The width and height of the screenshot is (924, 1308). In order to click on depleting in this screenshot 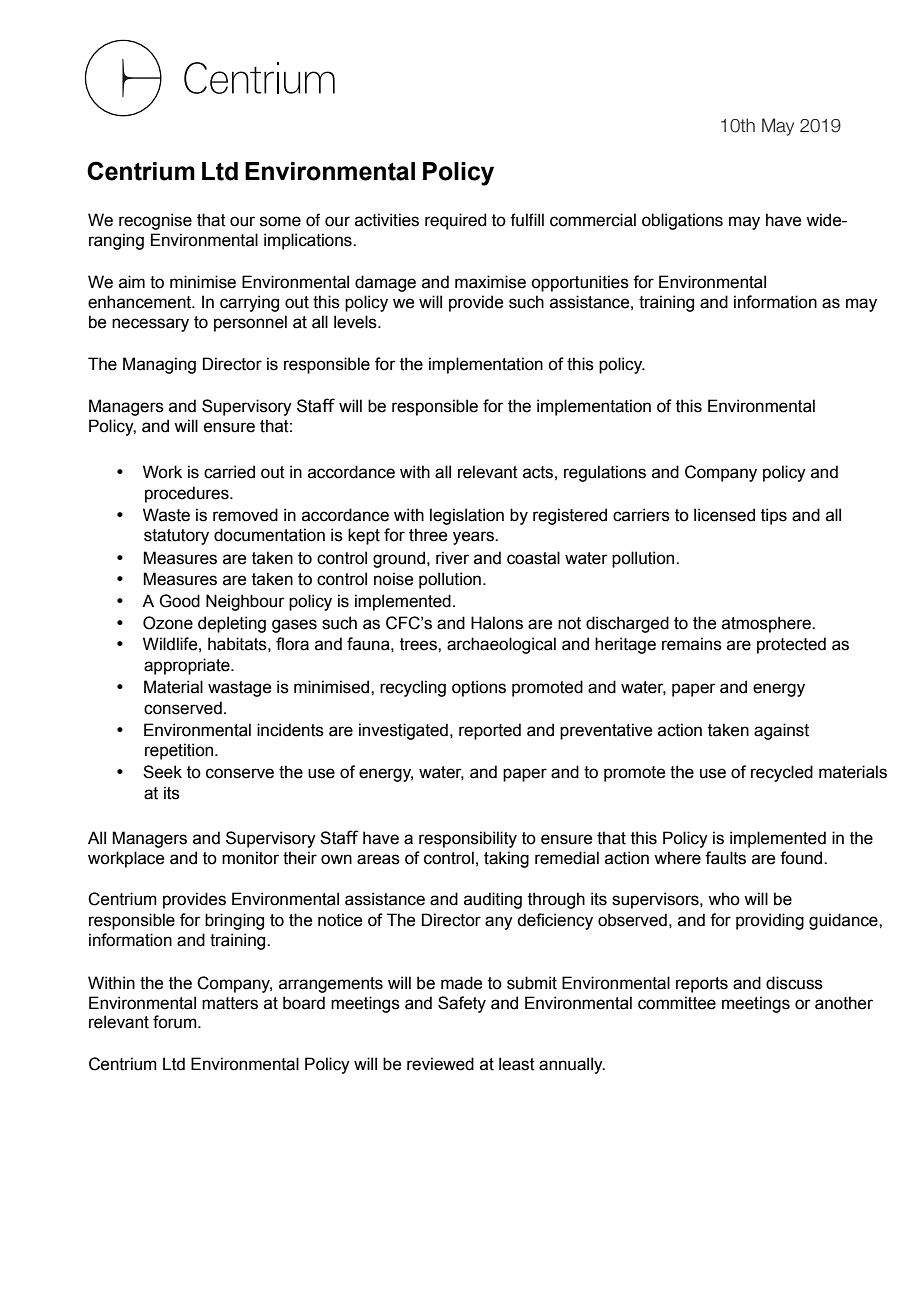, I will do `click(232, 624)`.
